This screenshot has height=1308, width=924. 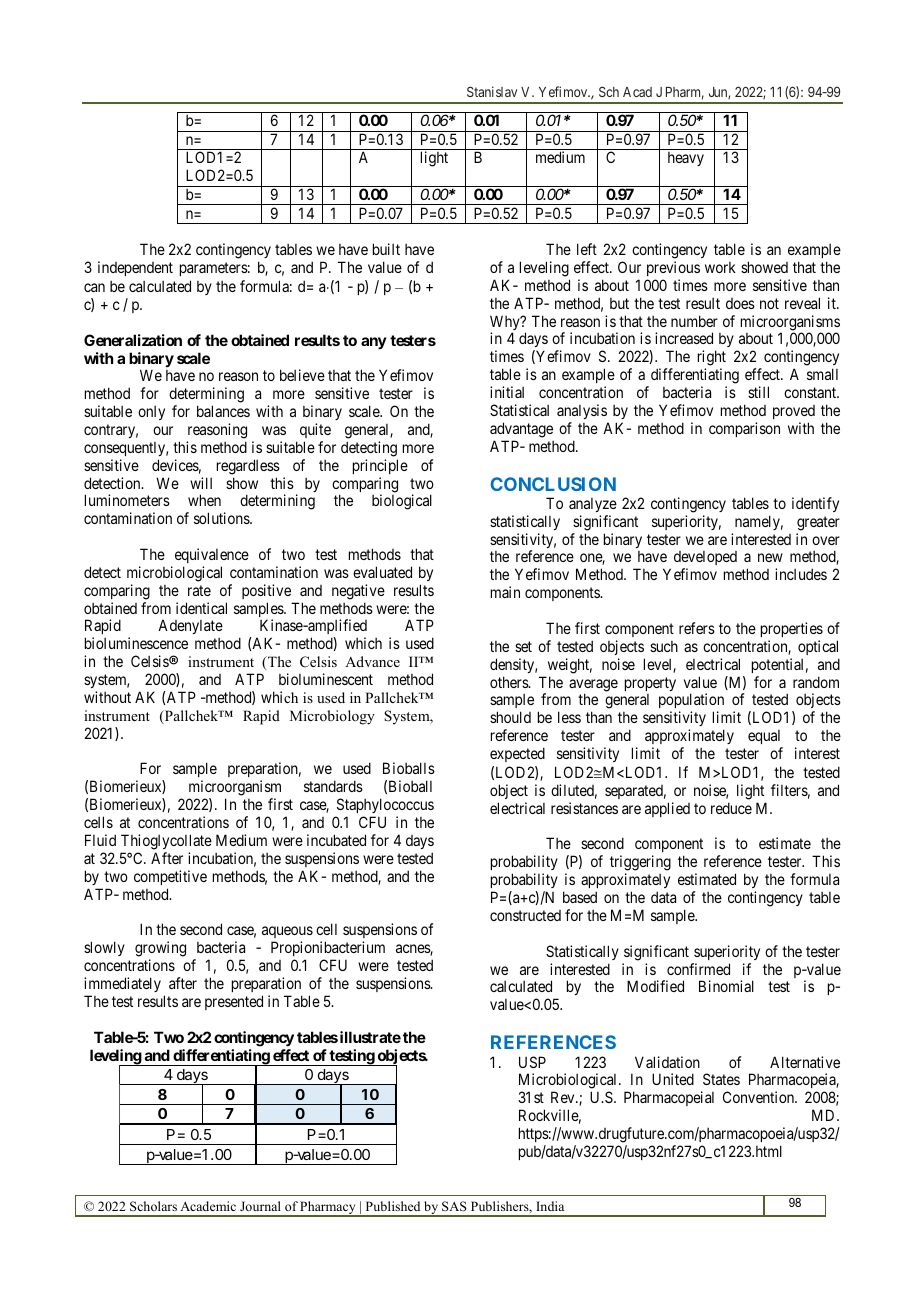 What do you see at coordinates (136, 643) in the screenshot?
I see `bioluminescence` at bounding box center [136, 643].
